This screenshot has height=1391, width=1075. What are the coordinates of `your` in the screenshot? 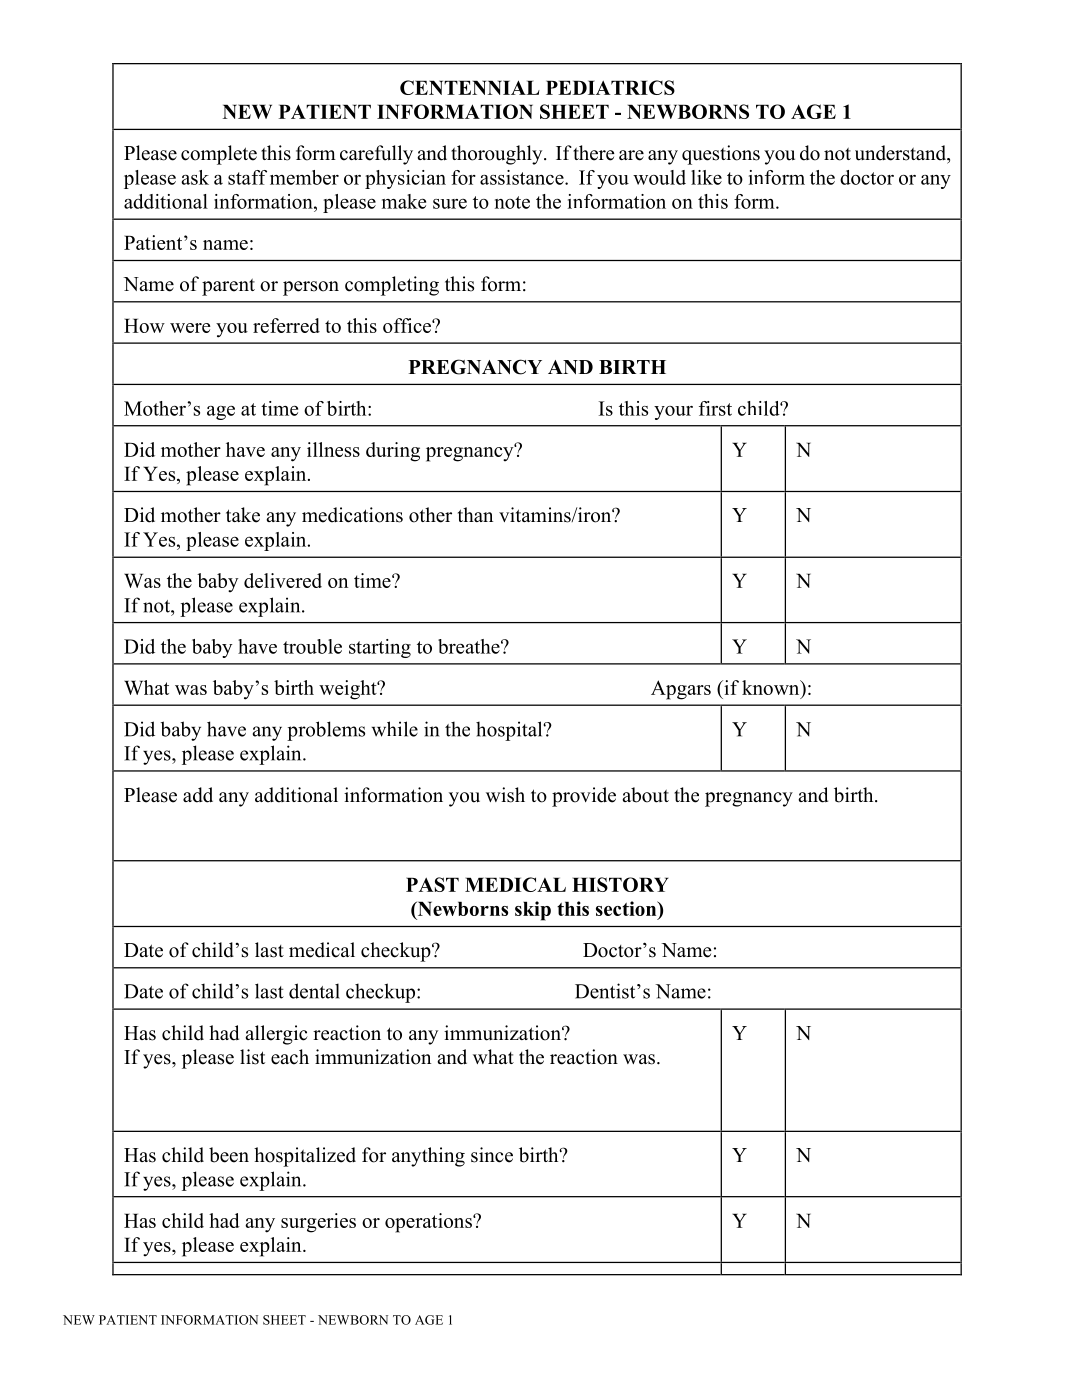 It's located at (673, 413).
